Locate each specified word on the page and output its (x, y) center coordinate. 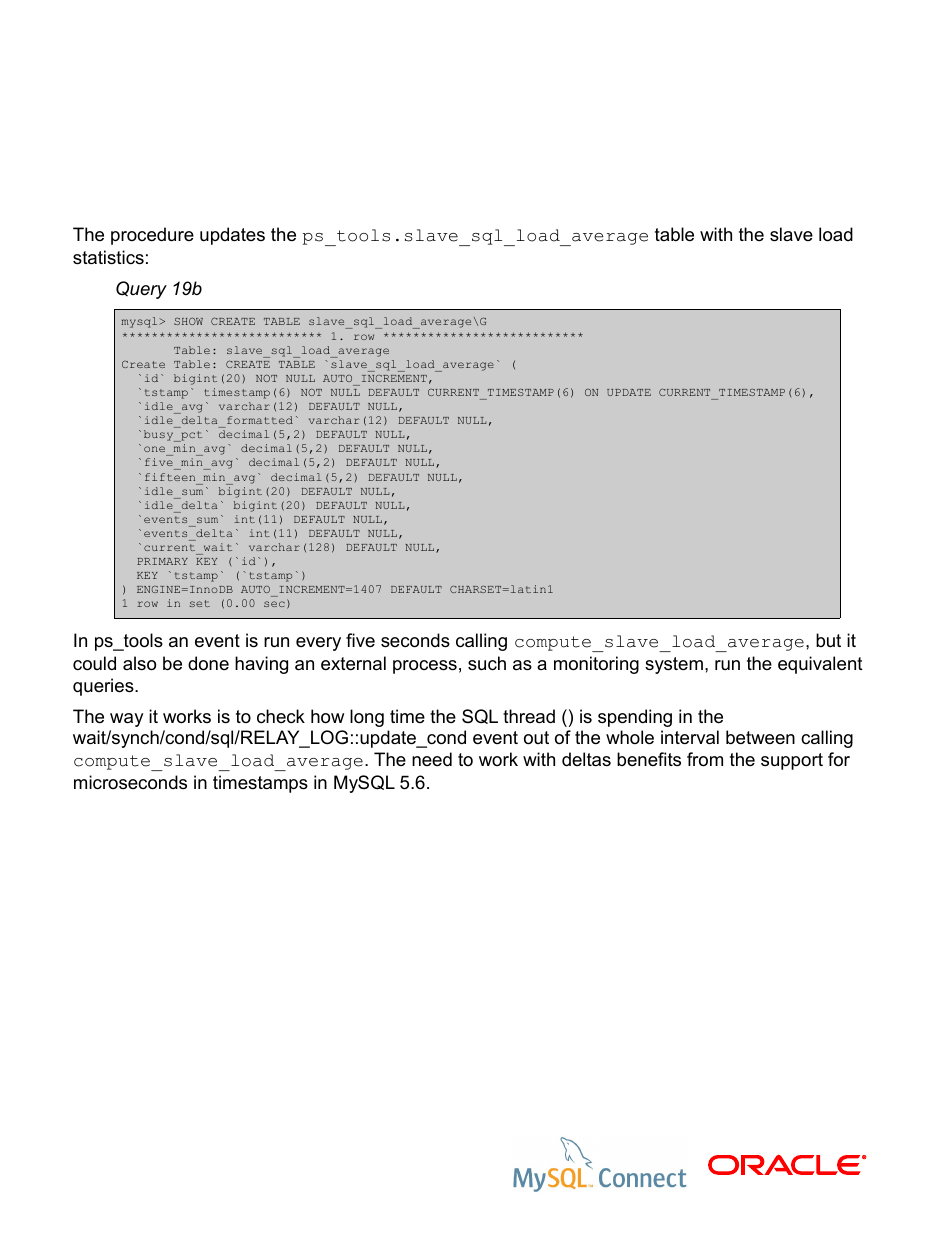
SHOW (188, 321)
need (432, 759)
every (318, 644)
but (828, 640)
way (127, 720)
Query (141, 290)
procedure (152, 236)
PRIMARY (162, 561)
